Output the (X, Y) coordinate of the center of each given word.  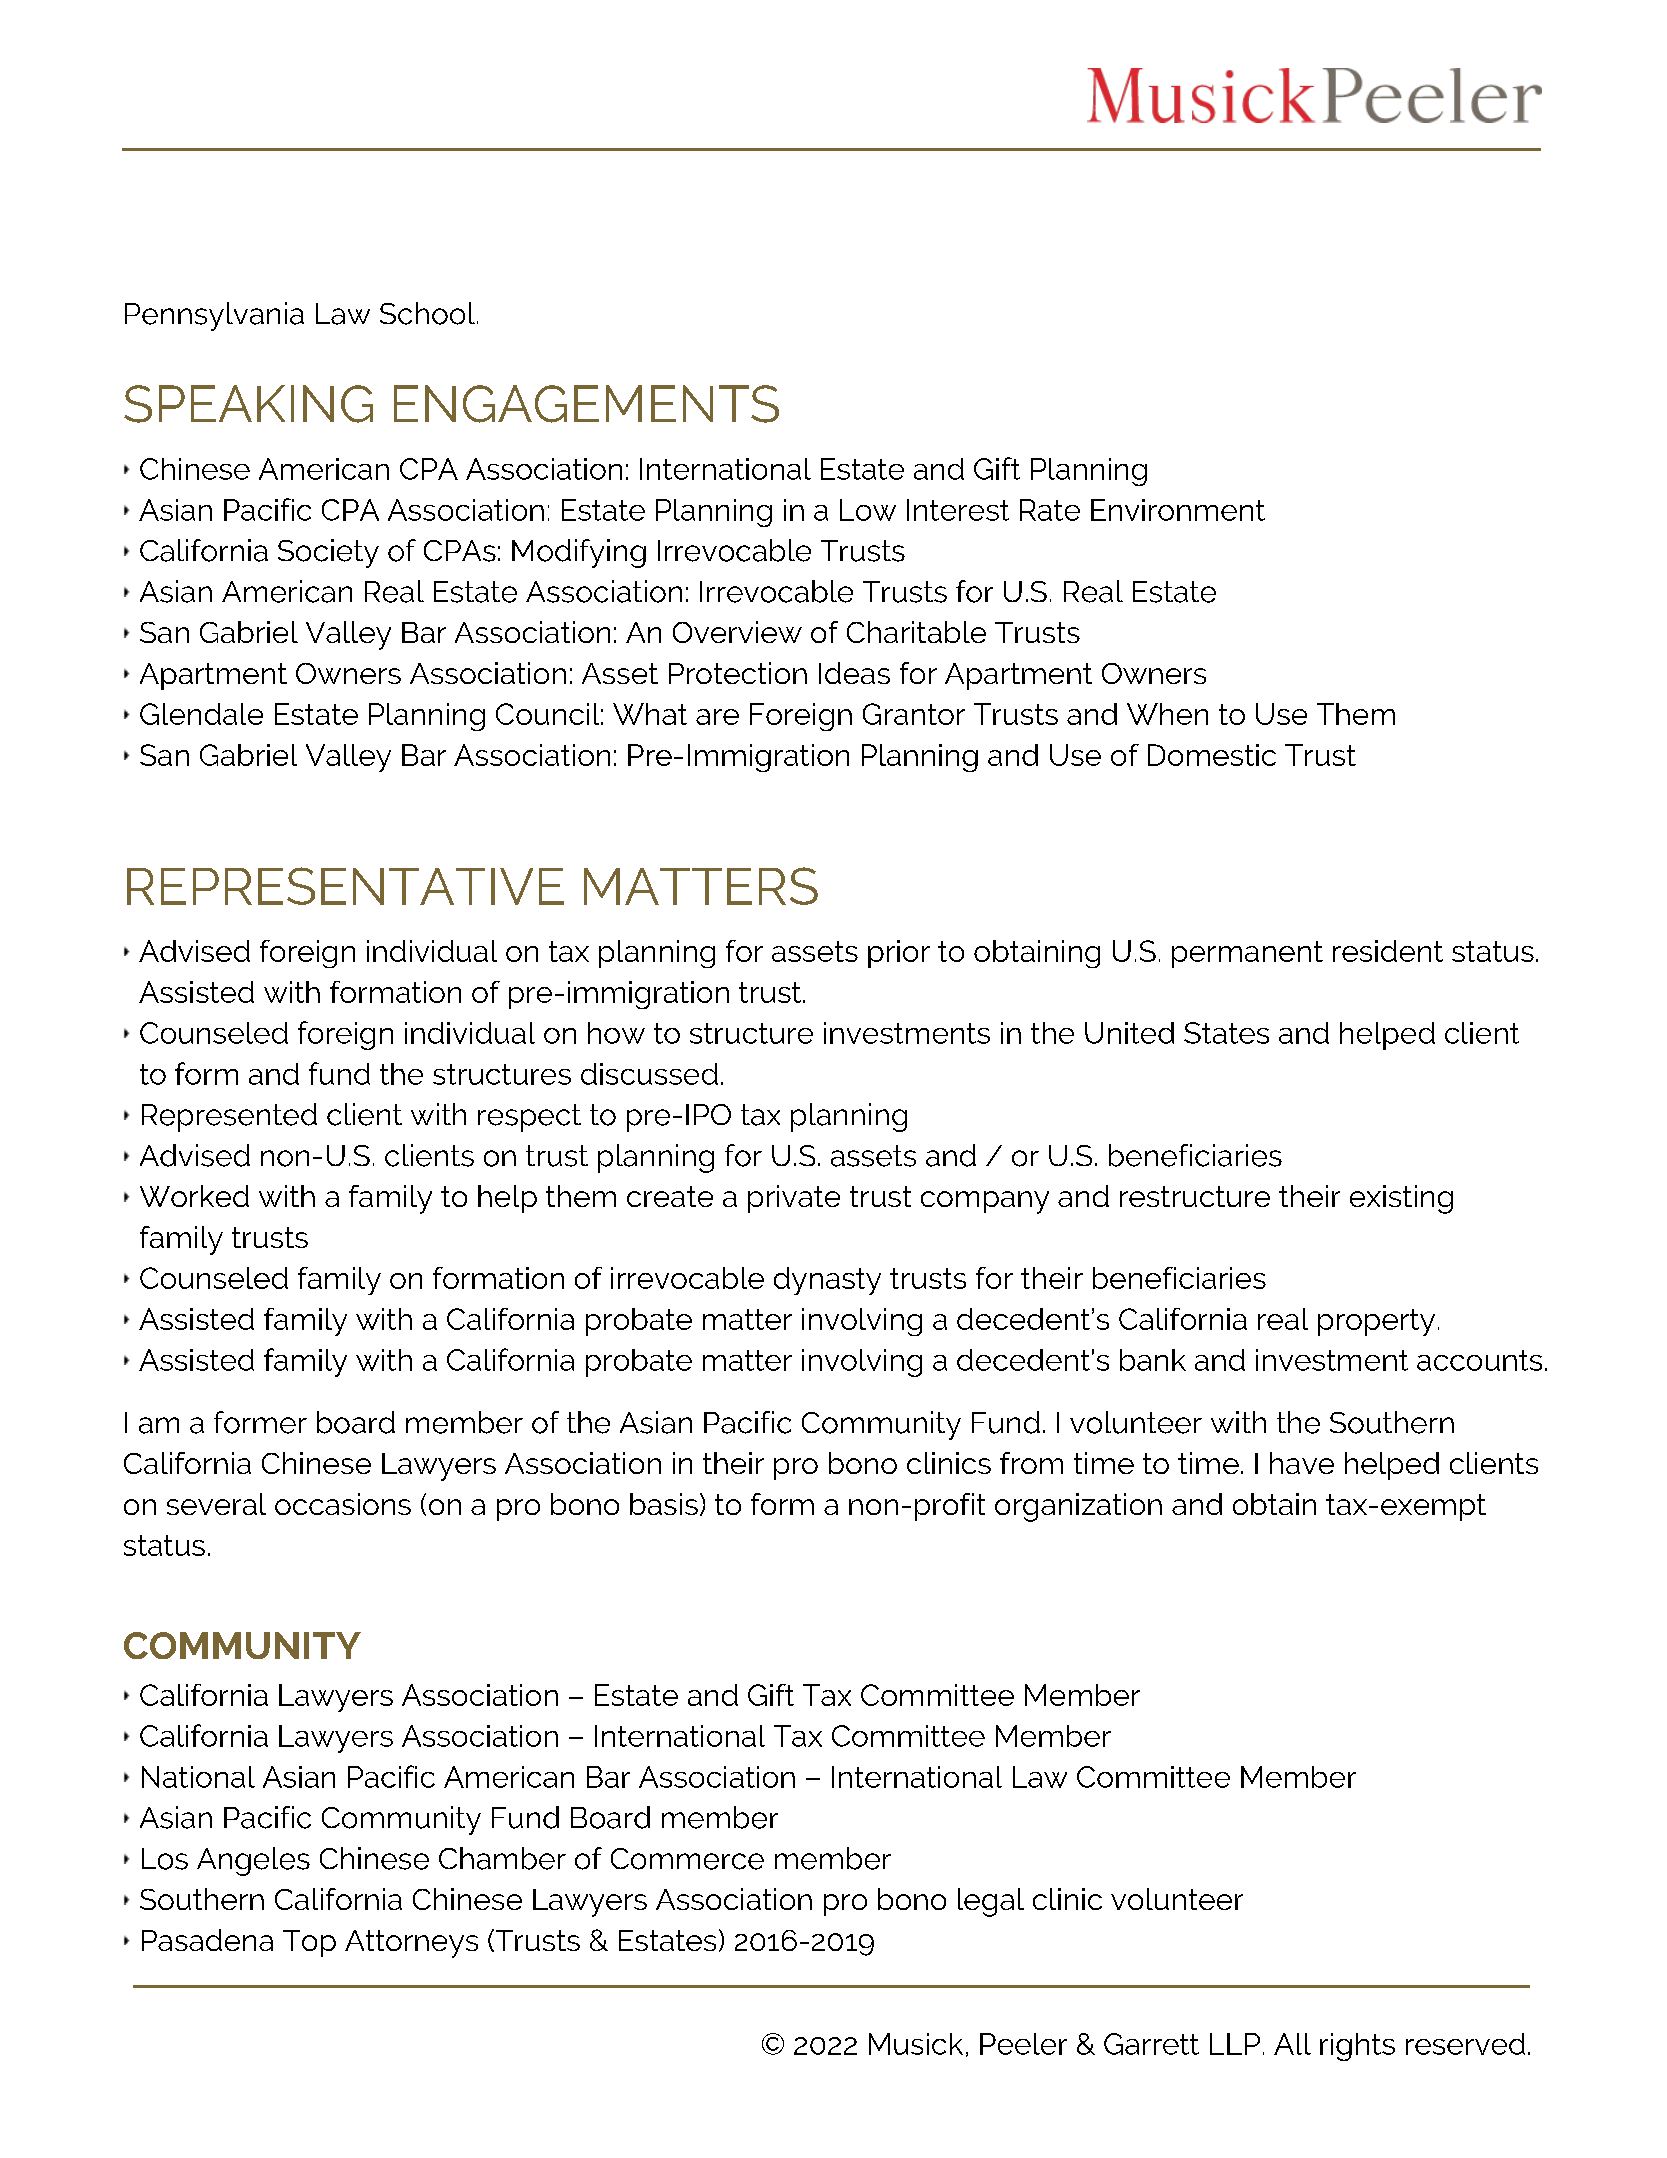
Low (868, 510)
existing (1401, 1199)
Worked (194, 1196)
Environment (1178, 510)
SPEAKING (248, 404)
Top (309, 1943)
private (794, 1199)
